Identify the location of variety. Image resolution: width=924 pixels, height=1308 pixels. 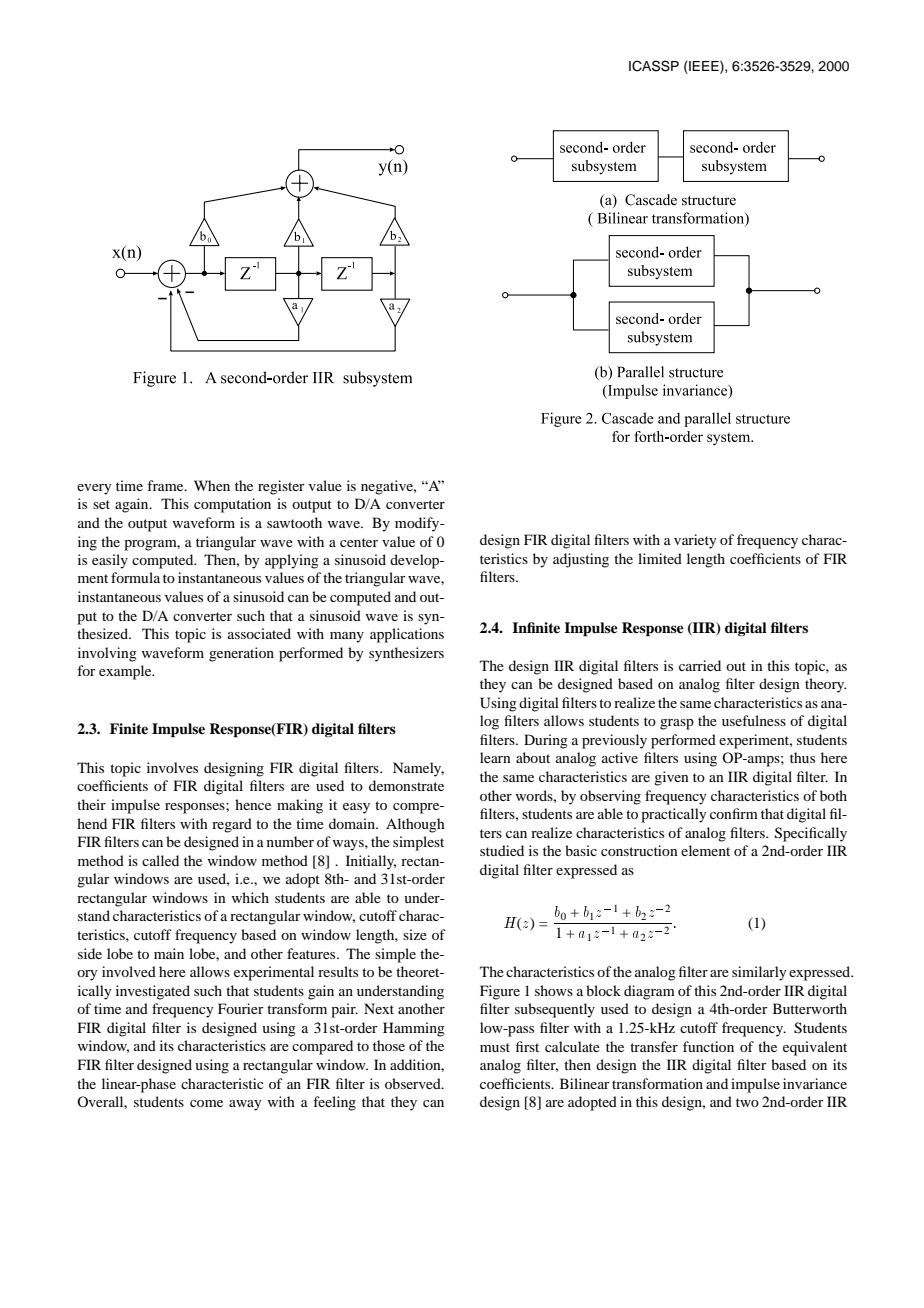
(695, 541).
